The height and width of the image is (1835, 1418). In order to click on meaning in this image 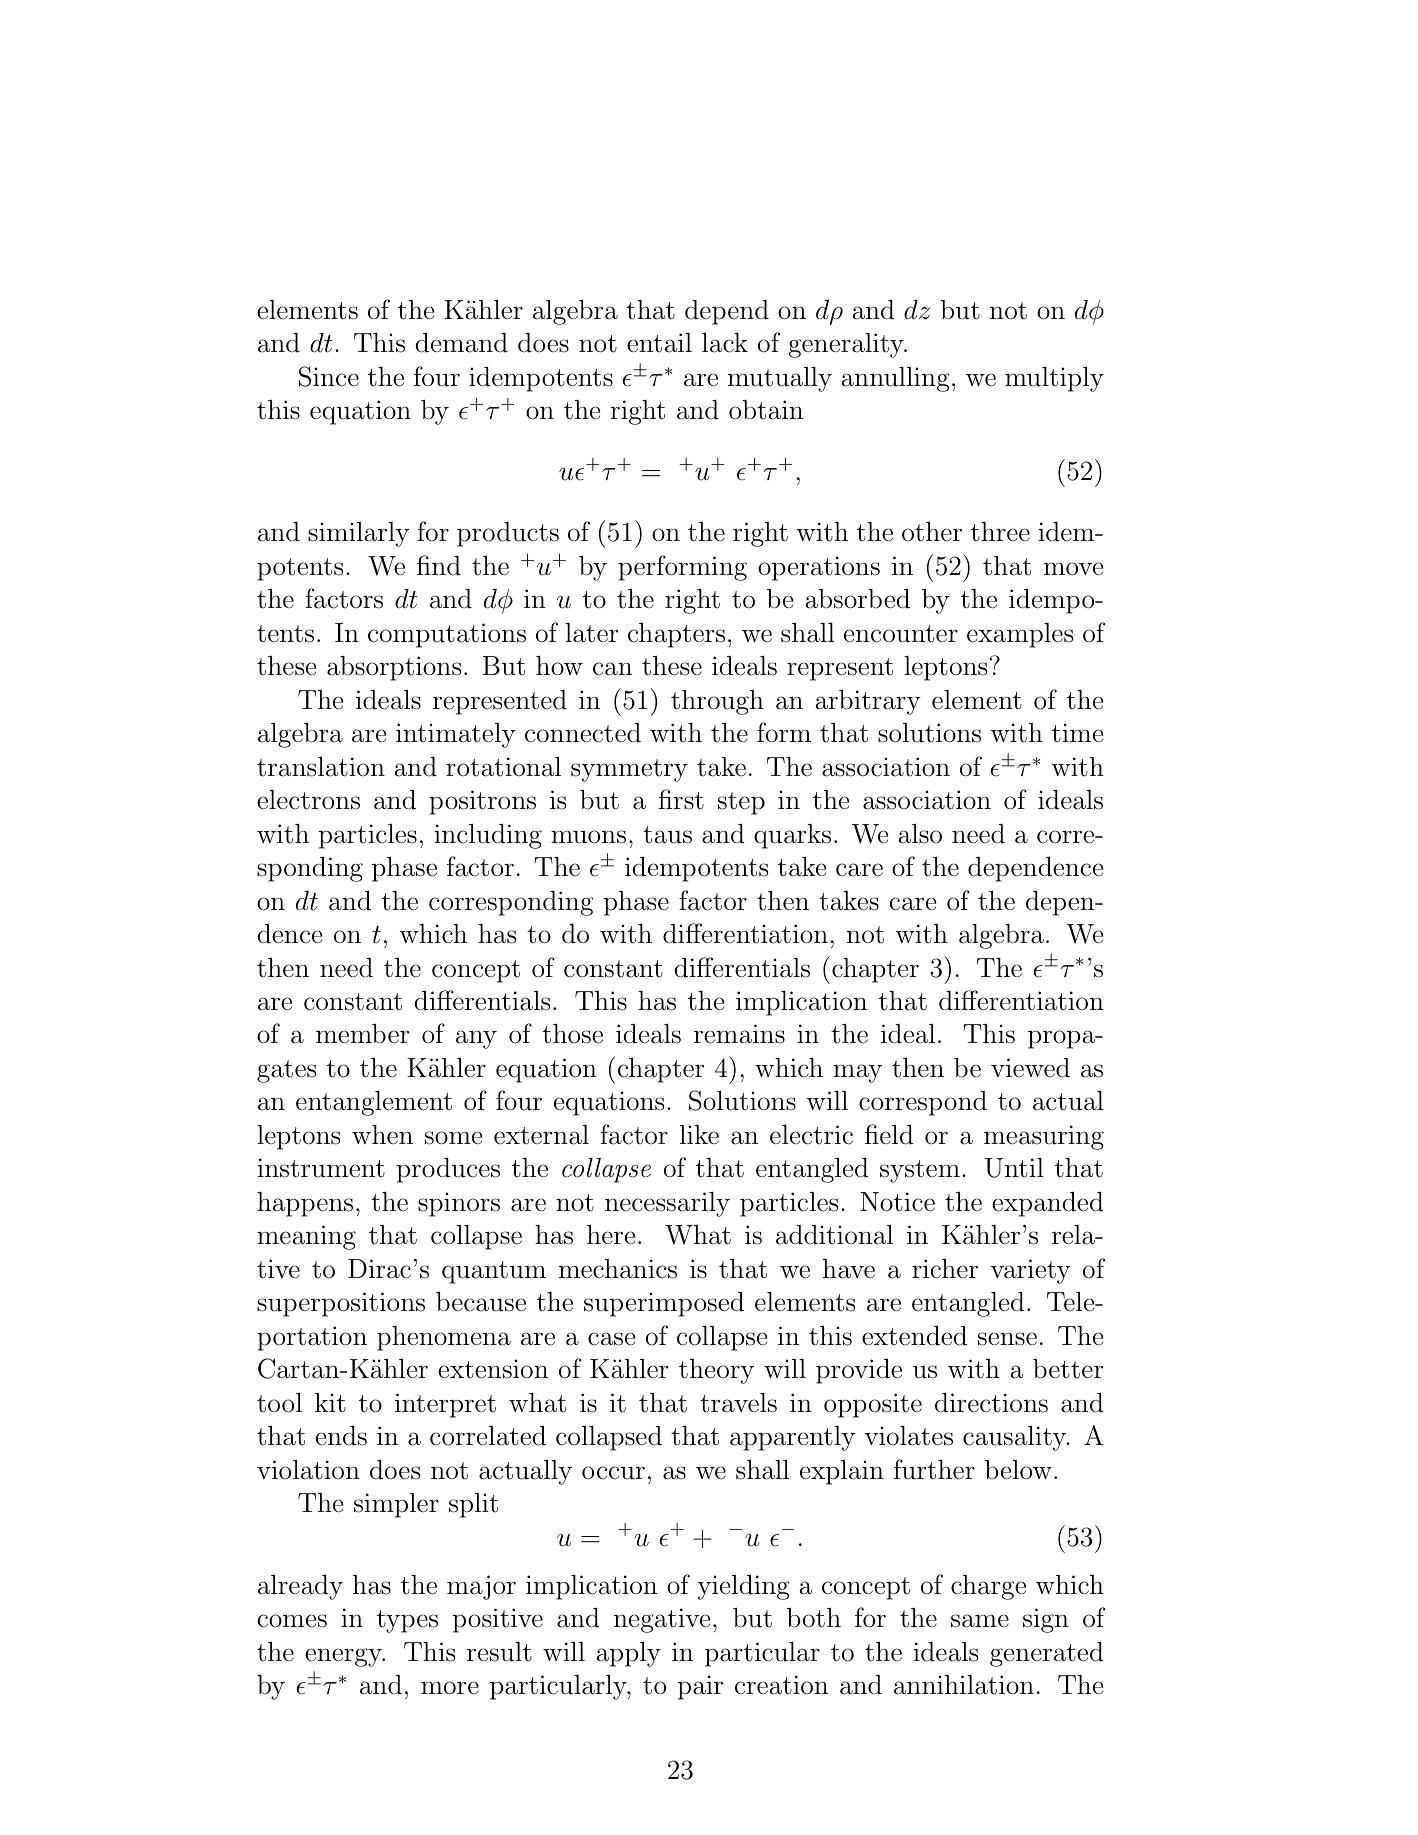, I will do `click(306, 1237)`.
